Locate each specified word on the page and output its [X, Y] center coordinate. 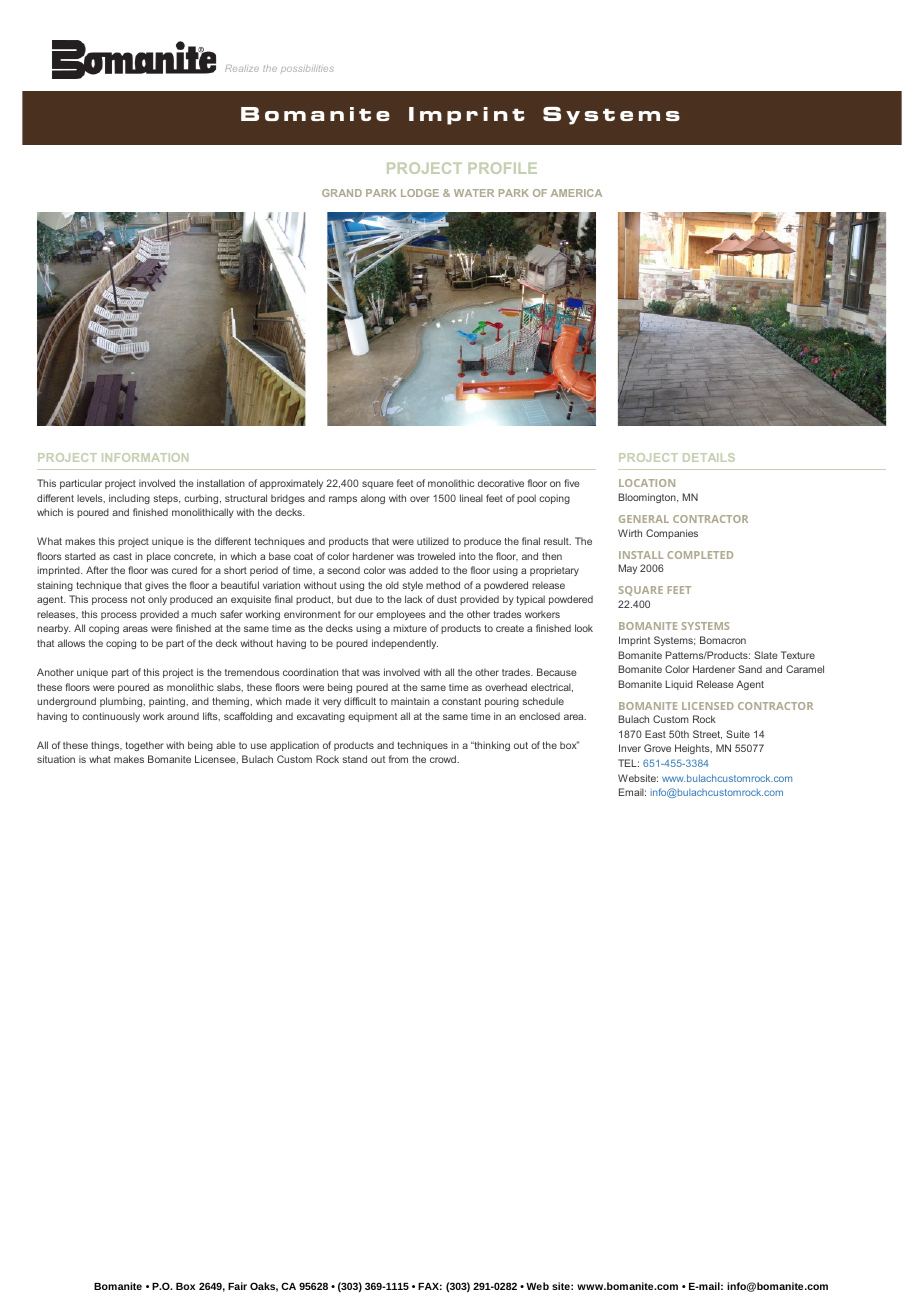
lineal [471, 498]
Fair [237, 1286]
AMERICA [576, 193]
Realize [242, 68]
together [144, 746]
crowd [444, 759]
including [129, 499]
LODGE [420, 193]
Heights [693, 749]
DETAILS [709, 457]
